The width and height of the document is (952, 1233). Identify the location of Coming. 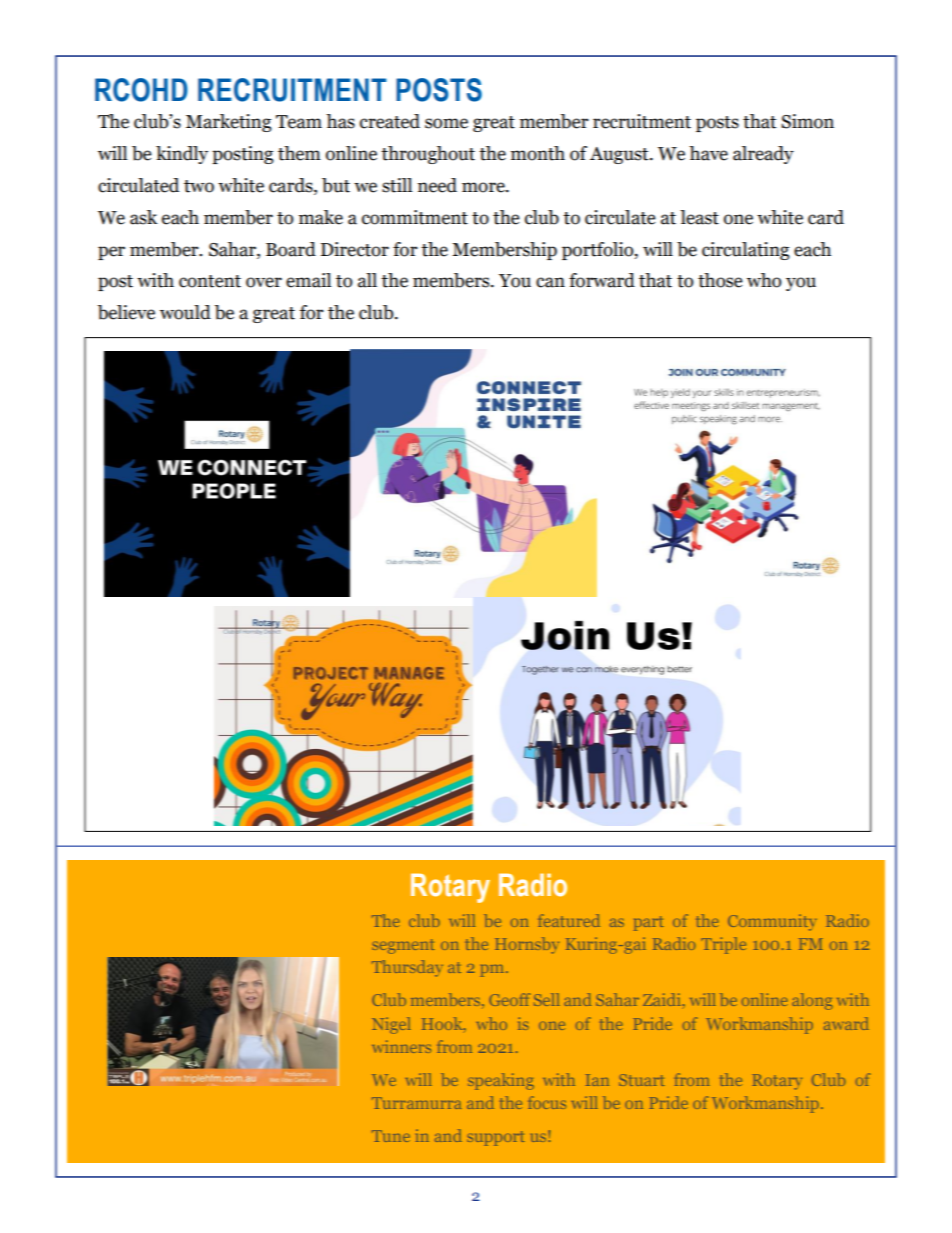
(757, 337).
